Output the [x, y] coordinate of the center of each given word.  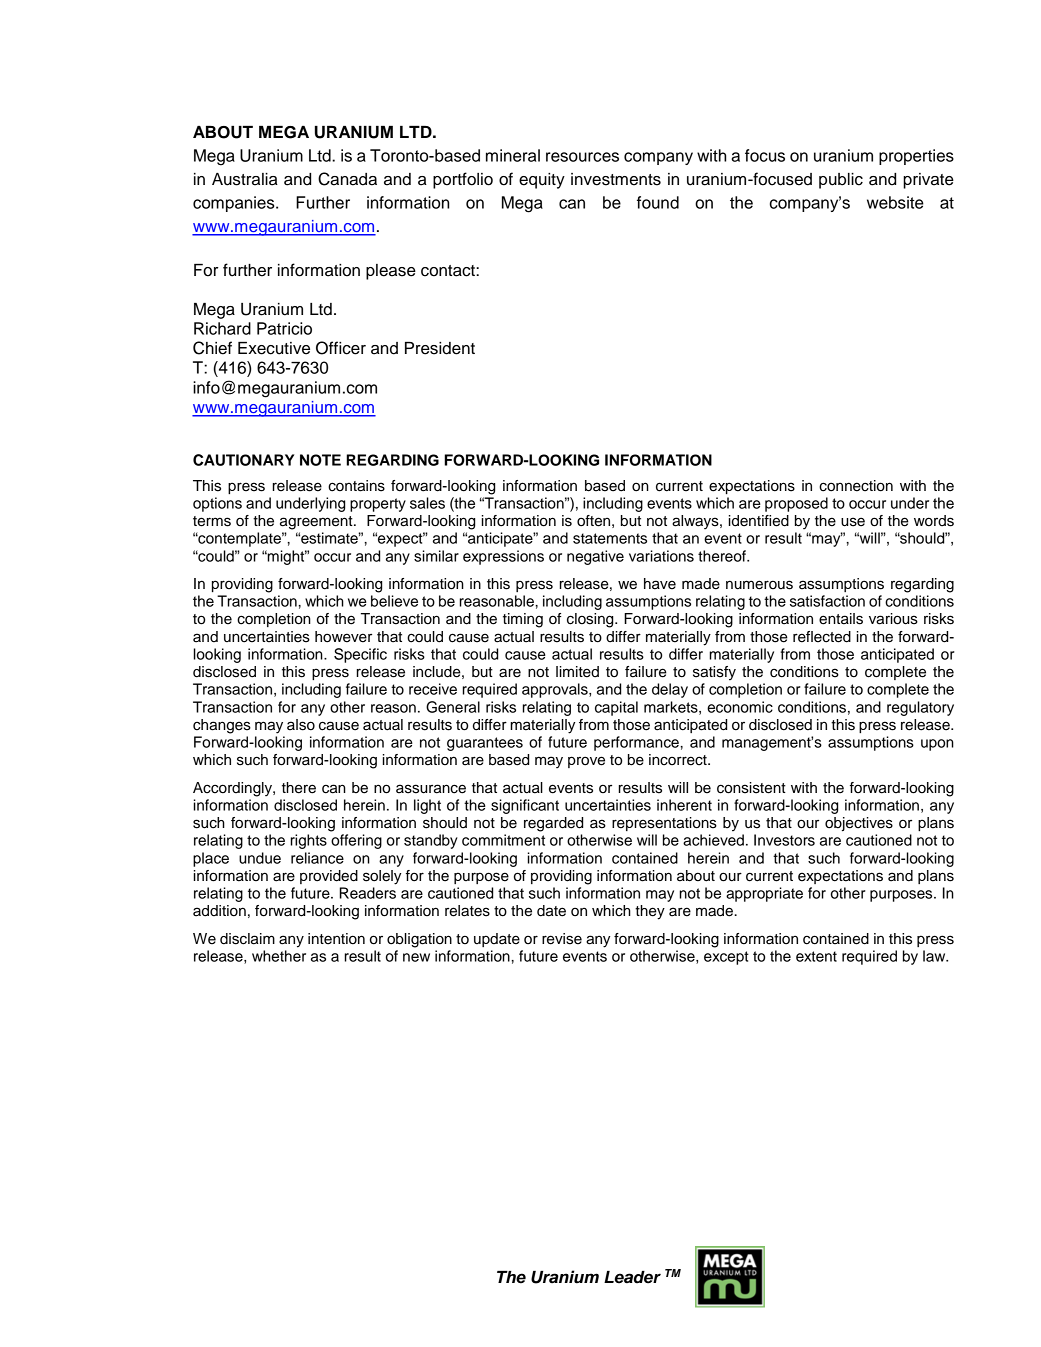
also [301, 725]
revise [562, 939]
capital [616, 708]
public [841, 181]
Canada [347, 179]
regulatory [920, 708]
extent [816, 956]
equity [542, 181]
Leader [632, 1277]
